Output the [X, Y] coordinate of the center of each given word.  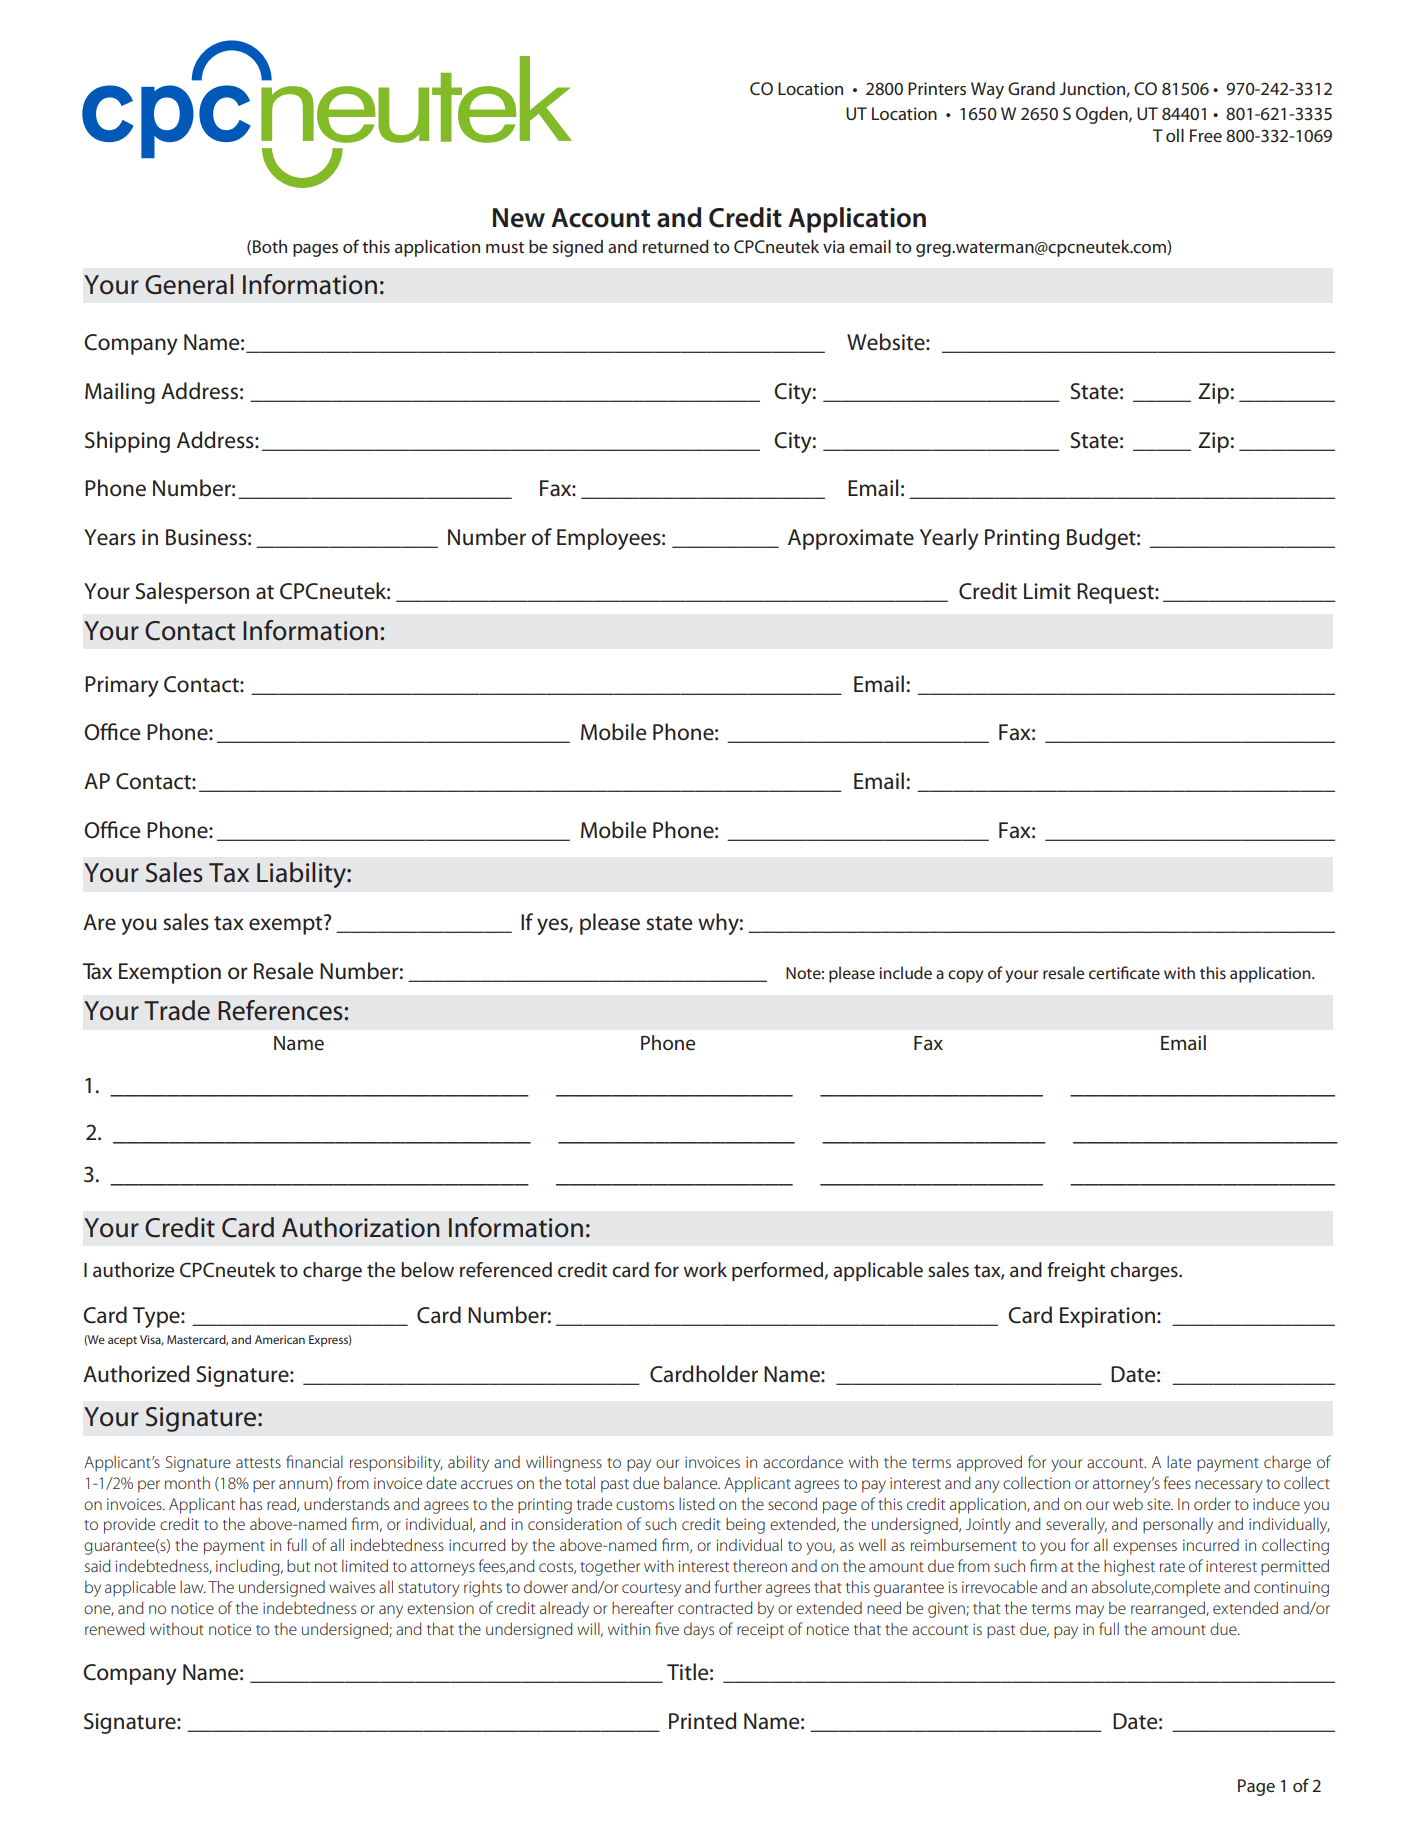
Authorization [361, 1227]
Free [1206, 135]
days [699, 1631]
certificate [1124, 972]
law [193, 1586]
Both [270, 246]
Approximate [851, 539]
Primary [122, 686]
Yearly [949, 539]
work [705, 1269]
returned [676, 246]
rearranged [1169, 1609]
